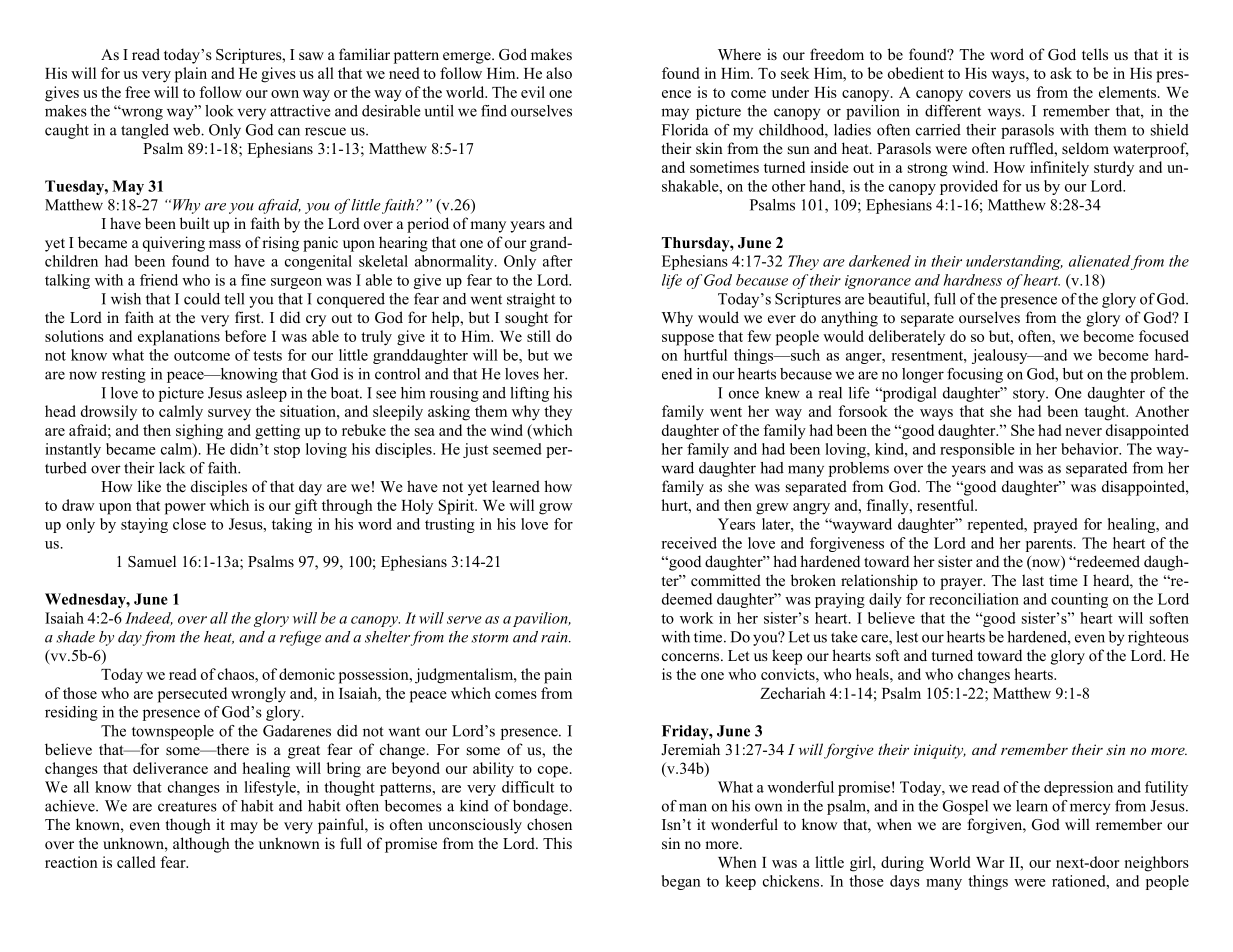 Image resolution: width=1233 pixels, height=952 pixels. What do you see at coordinates (557, 843) in the screenshot?
I see `This` at bounding box center [557, 843].
